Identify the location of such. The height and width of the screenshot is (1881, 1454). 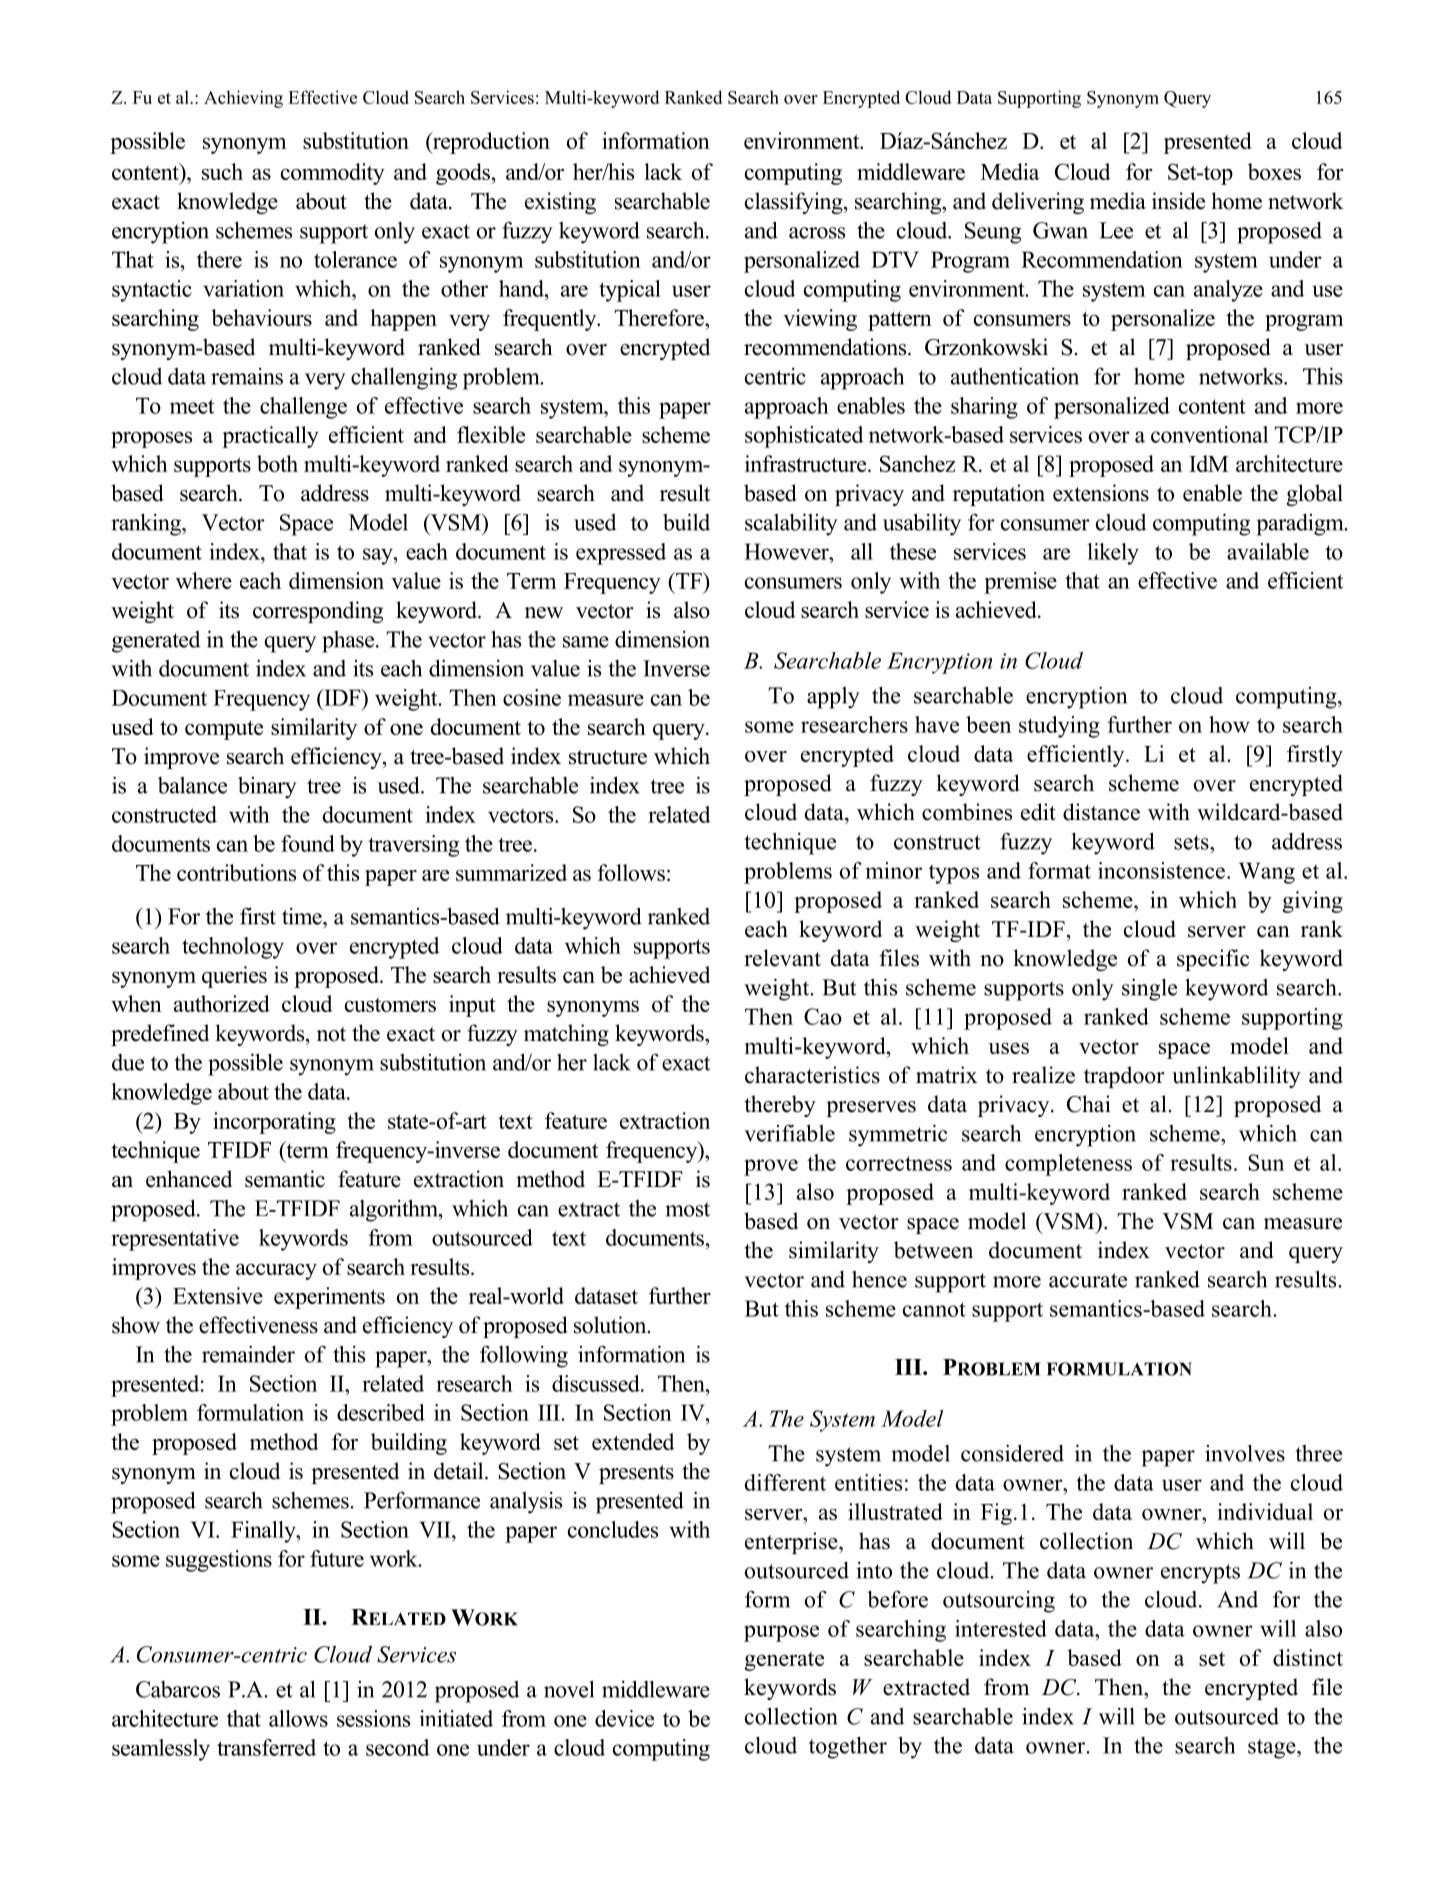
(222, 171).
